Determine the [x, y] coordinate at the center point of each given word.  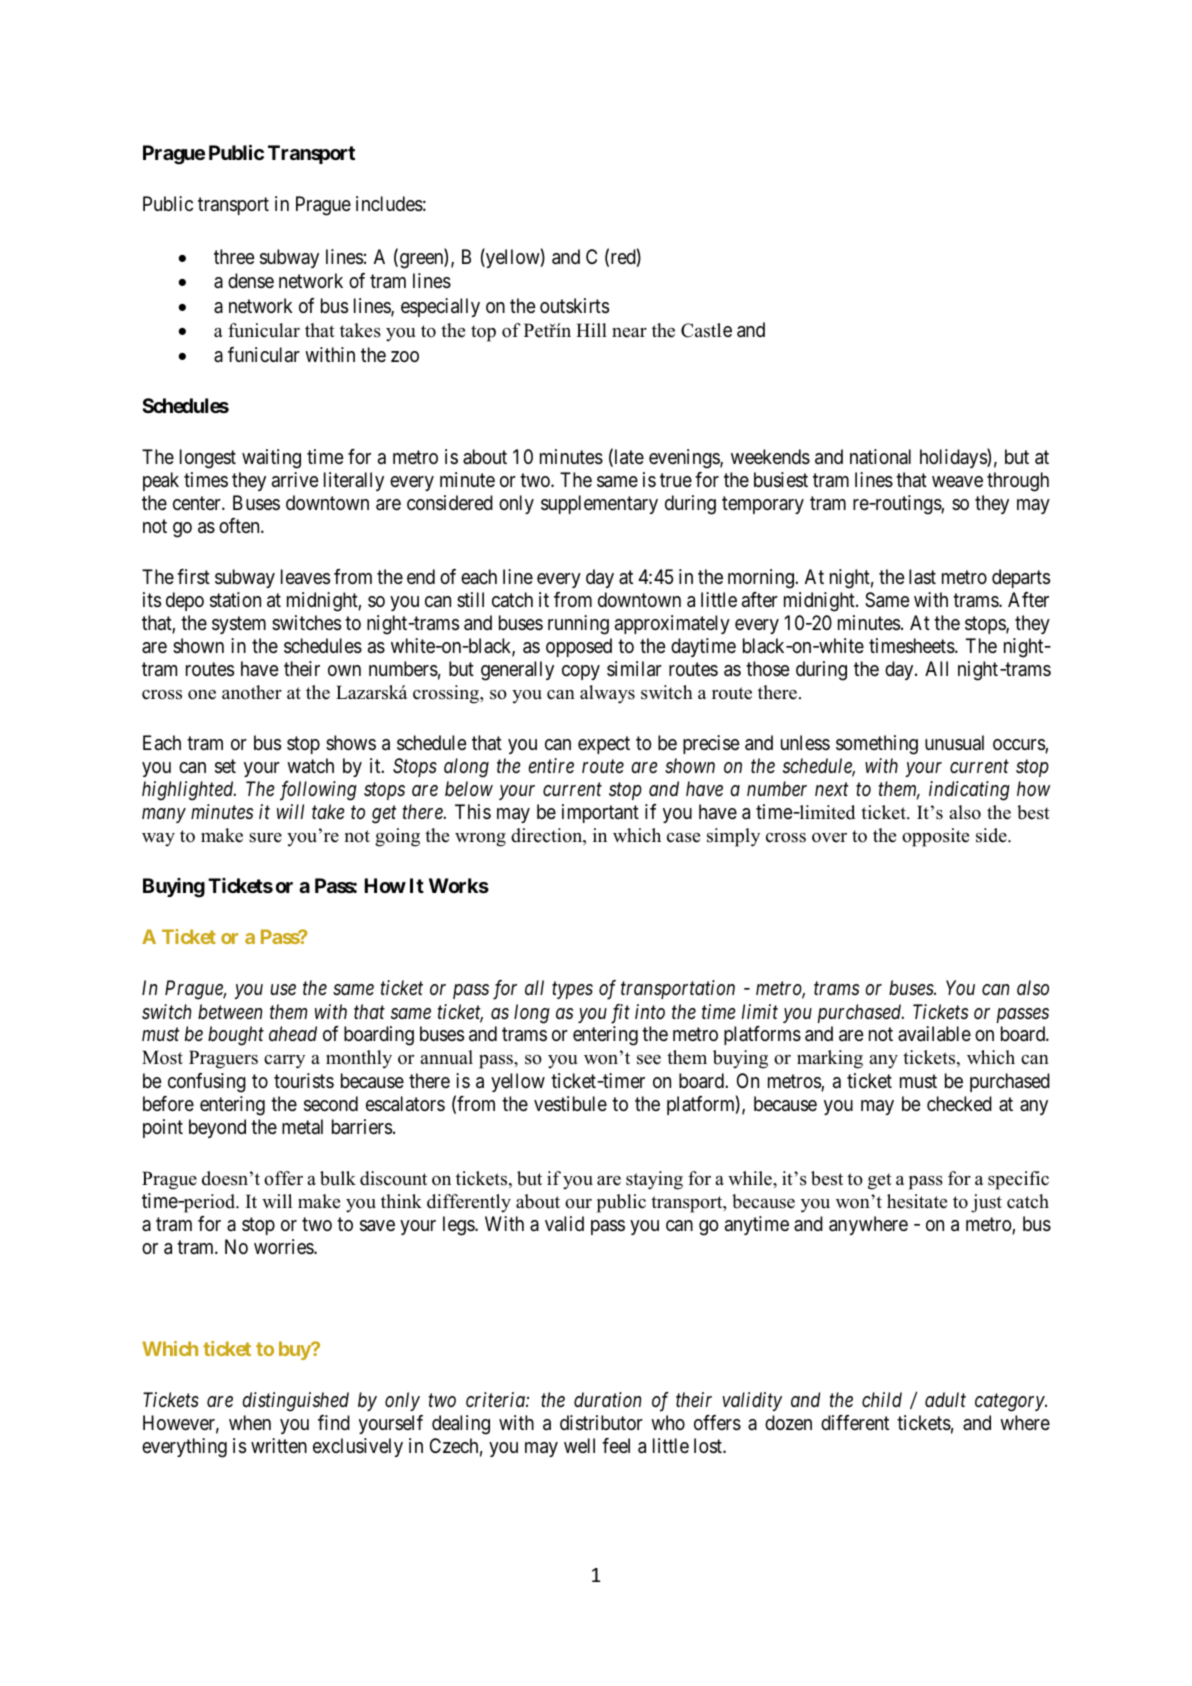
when [250, 1422]
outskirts [574, 306]
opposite [935, 837]
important [600, 813]
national [880, 457]
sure [265, 838]
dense [251, 280]
